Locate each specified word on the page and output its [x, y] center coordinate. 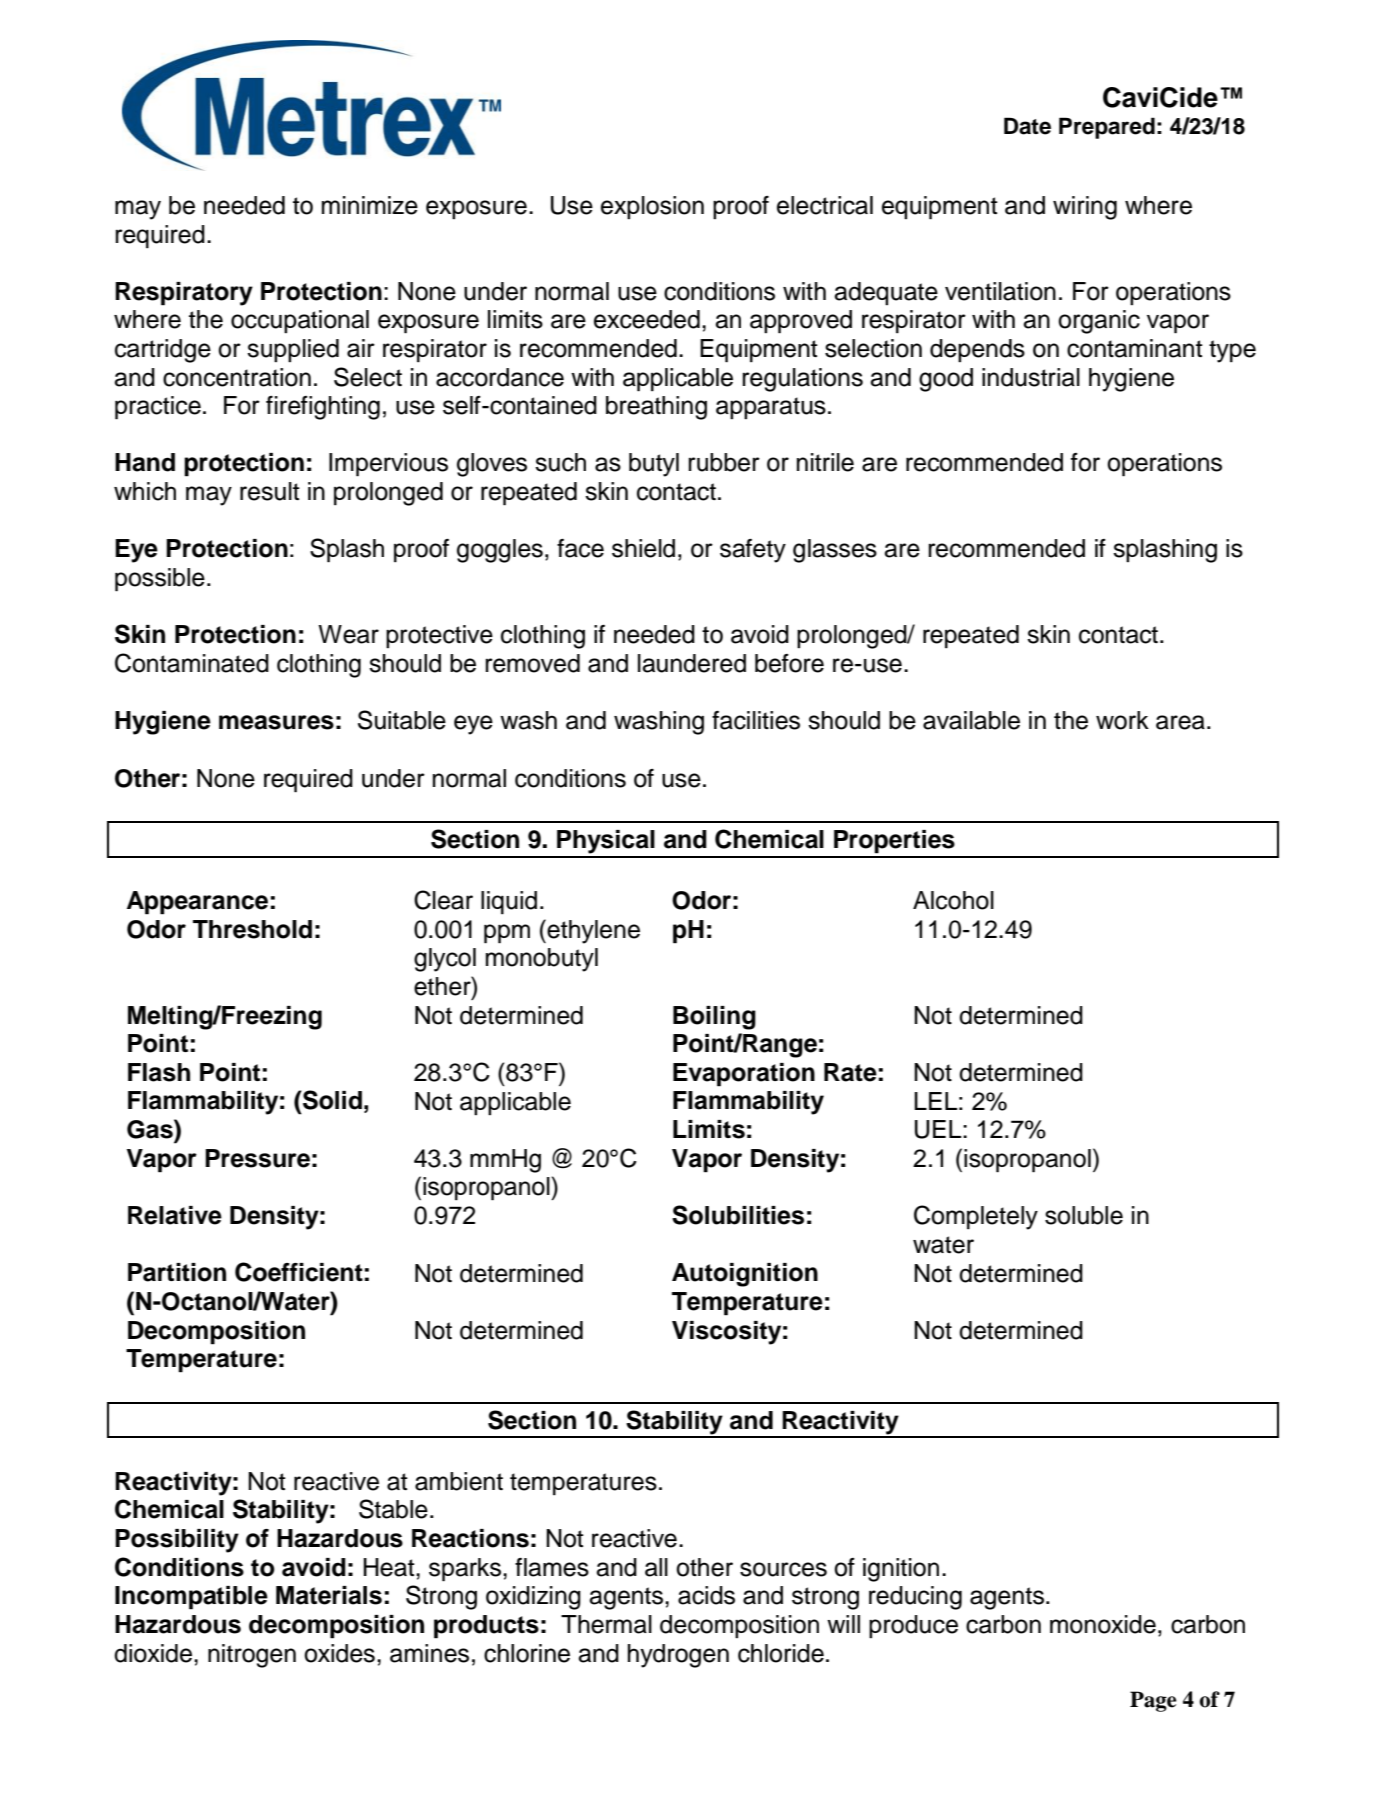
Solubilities [738, 1215]
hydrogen [678, 1656]
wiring [1085, 208]
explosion [652, 207]
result [270, 491]
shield [643, 548]
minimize [370, 205]
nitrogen [252, 1656]
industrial [1031, 377]
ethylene [592, 931]
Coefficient [299, 1272]
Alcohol [953, 900]
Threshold [252, 929]
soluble [1084, 1215]
